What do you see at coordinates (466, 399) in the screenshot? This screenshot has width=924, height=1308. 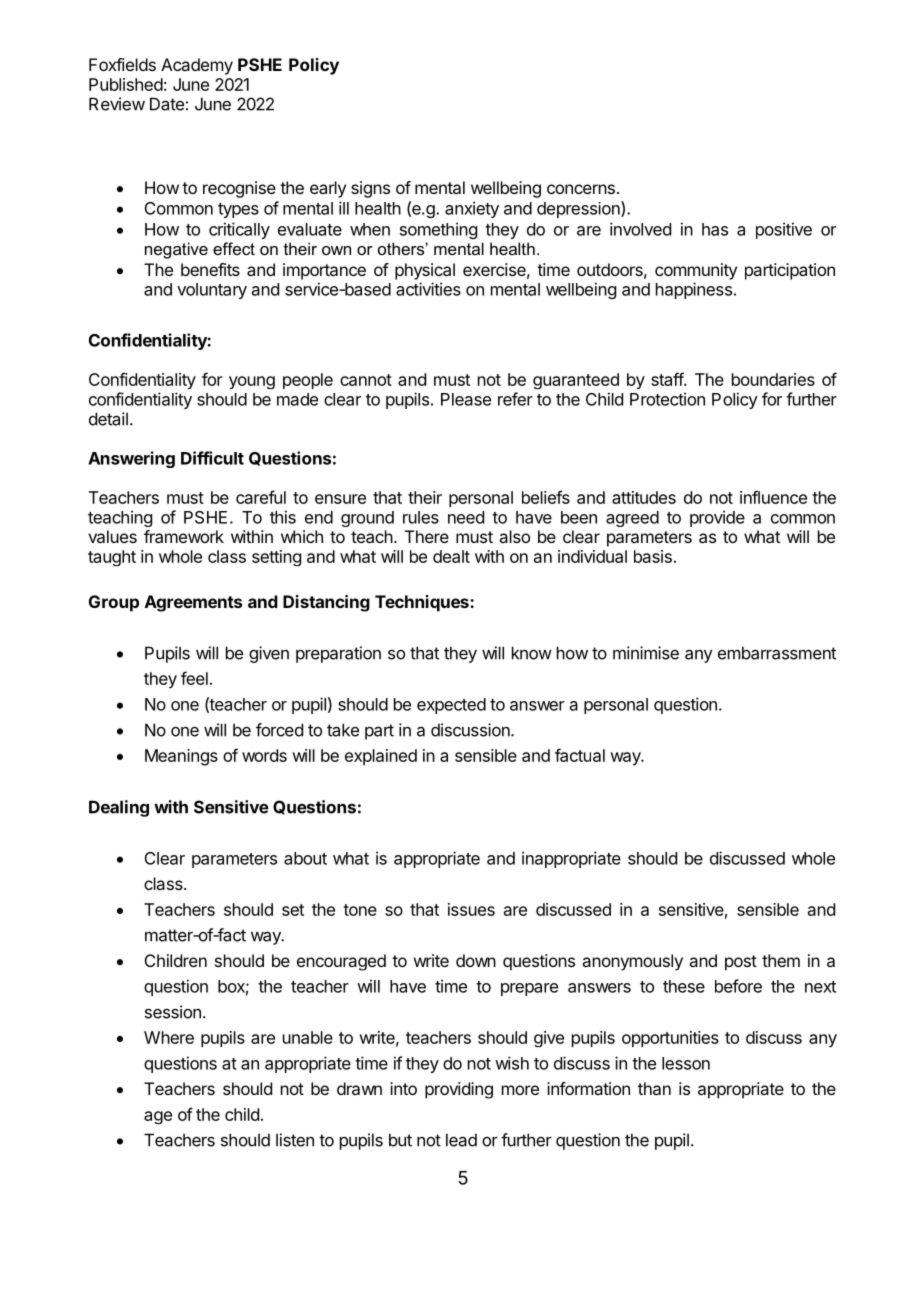 I see `Please` at bounding box center [466, 399].
